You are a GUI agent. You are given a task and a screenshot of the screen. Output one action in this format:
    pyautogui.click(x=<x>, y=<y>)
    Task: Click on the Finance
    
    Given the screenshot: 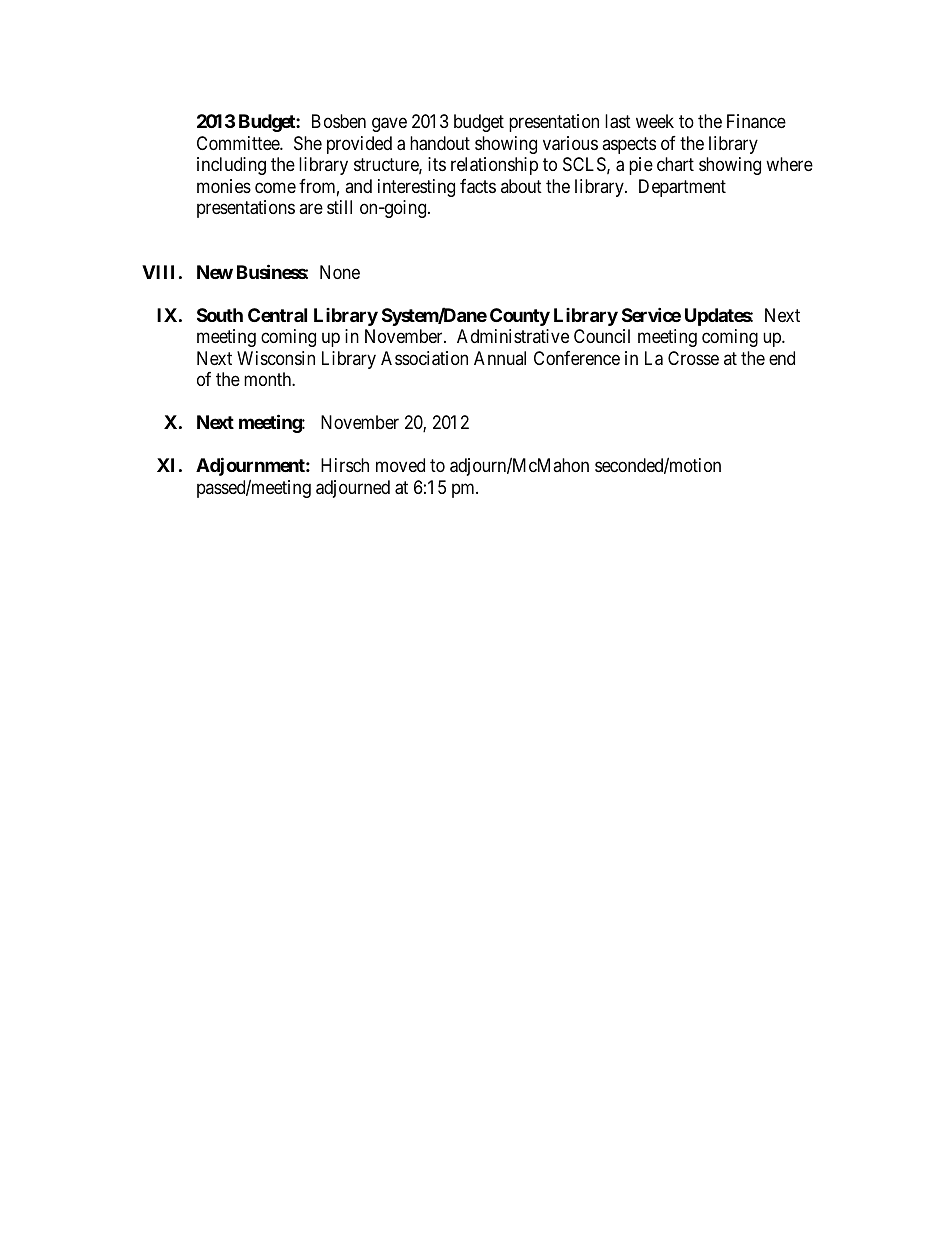 What is the action you would take?
    pyautogui.click(x=756, y=121)
